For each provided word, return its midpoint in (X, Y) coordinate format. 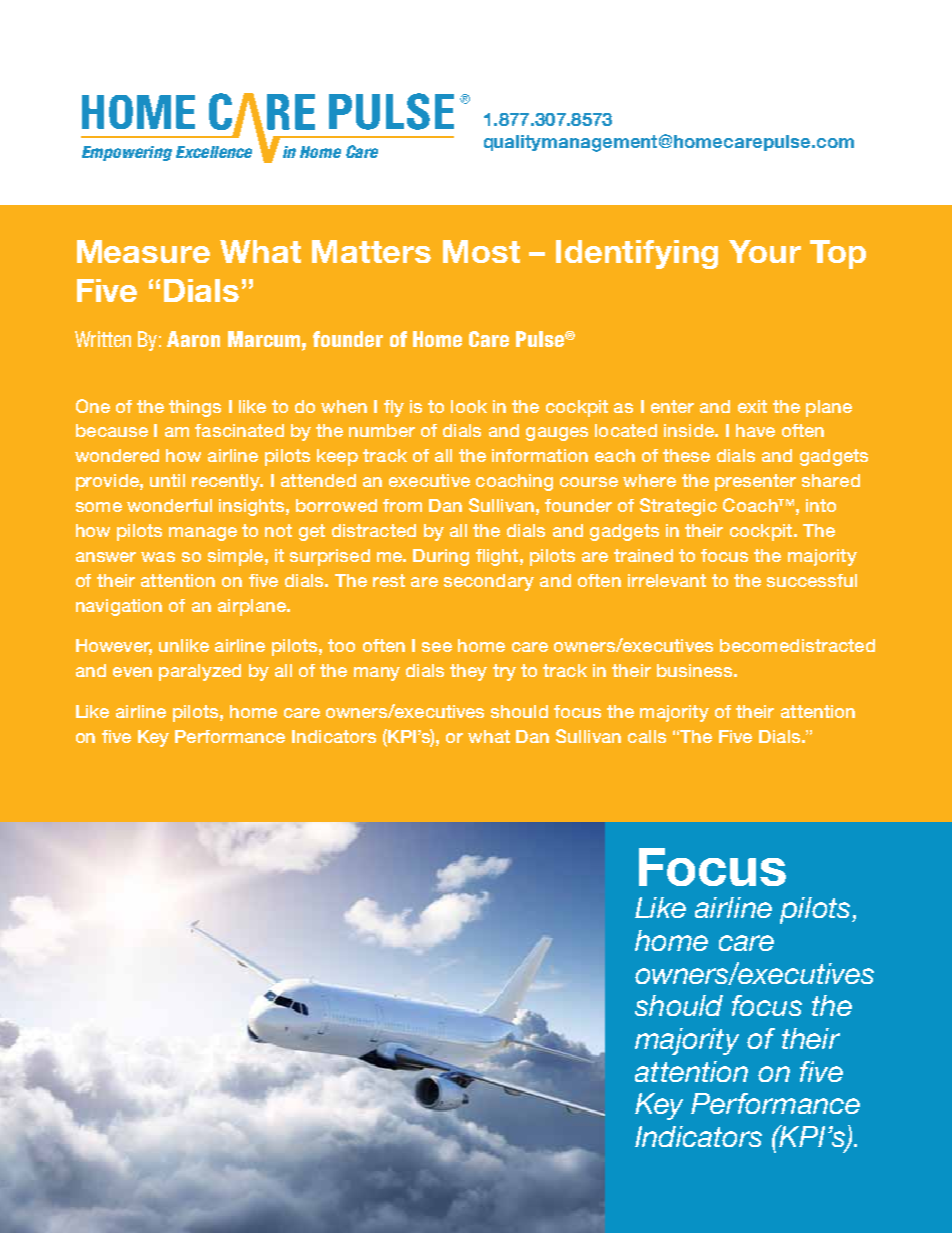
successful (812, 580)
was (158, 557)
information (540, 455)
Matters (371, 251)
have (755, 430)
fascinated (239, 430)
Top (838, 254)
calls (647, 736)
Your (765, 251)
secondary (489, 582)
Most (481, 251)
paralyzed (200, 672)
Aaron (193, 339)
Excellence (214, 152)
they (468, 672)
